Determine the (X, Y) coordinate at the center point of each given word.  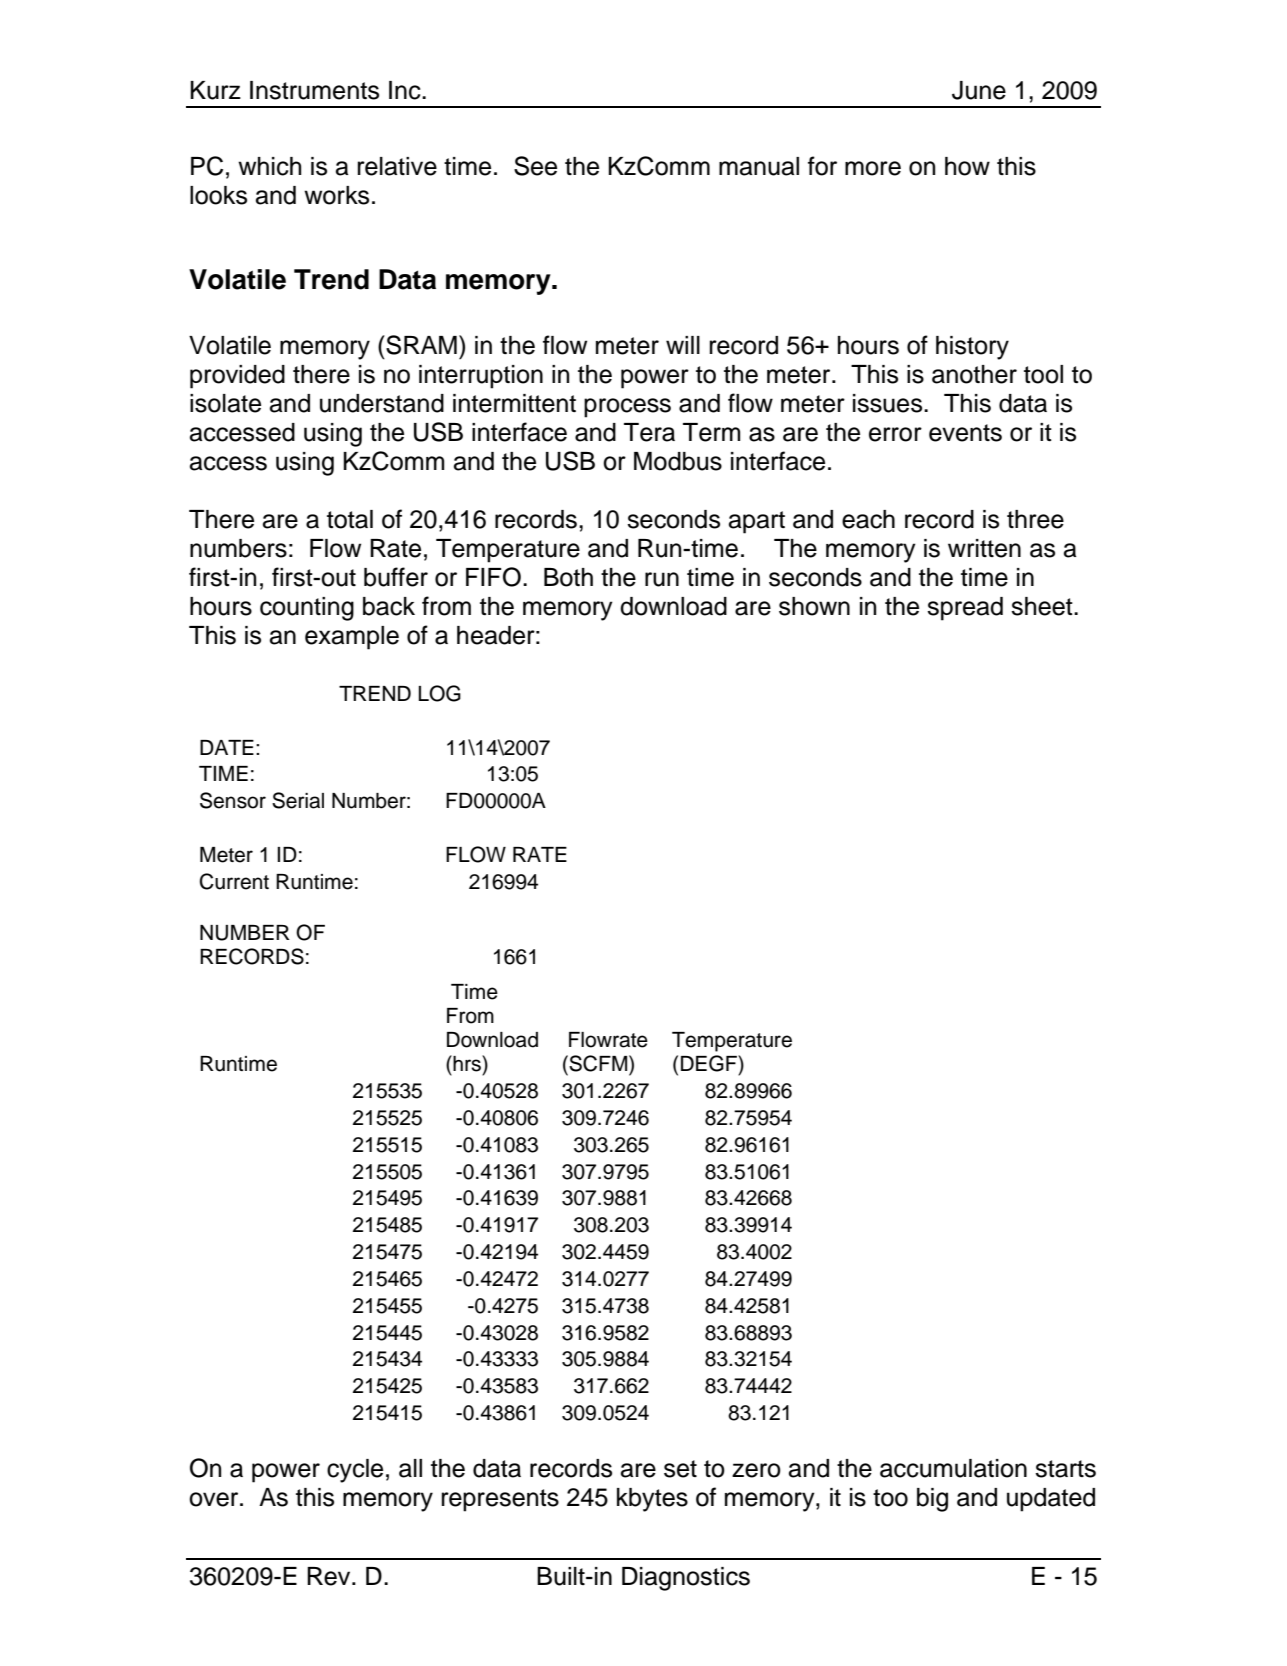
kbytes (652, 1500)
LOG (439, 693)
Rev (330, 1576)
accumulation (953, 1468)
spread (965, 609)
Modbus (678, 461)
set (680, 1469)
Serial (298, 800)
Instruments (314, 90)
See (535, 166)
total (350, 519)
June (979, 90)
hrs (467, 1063)
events (965, 433)
